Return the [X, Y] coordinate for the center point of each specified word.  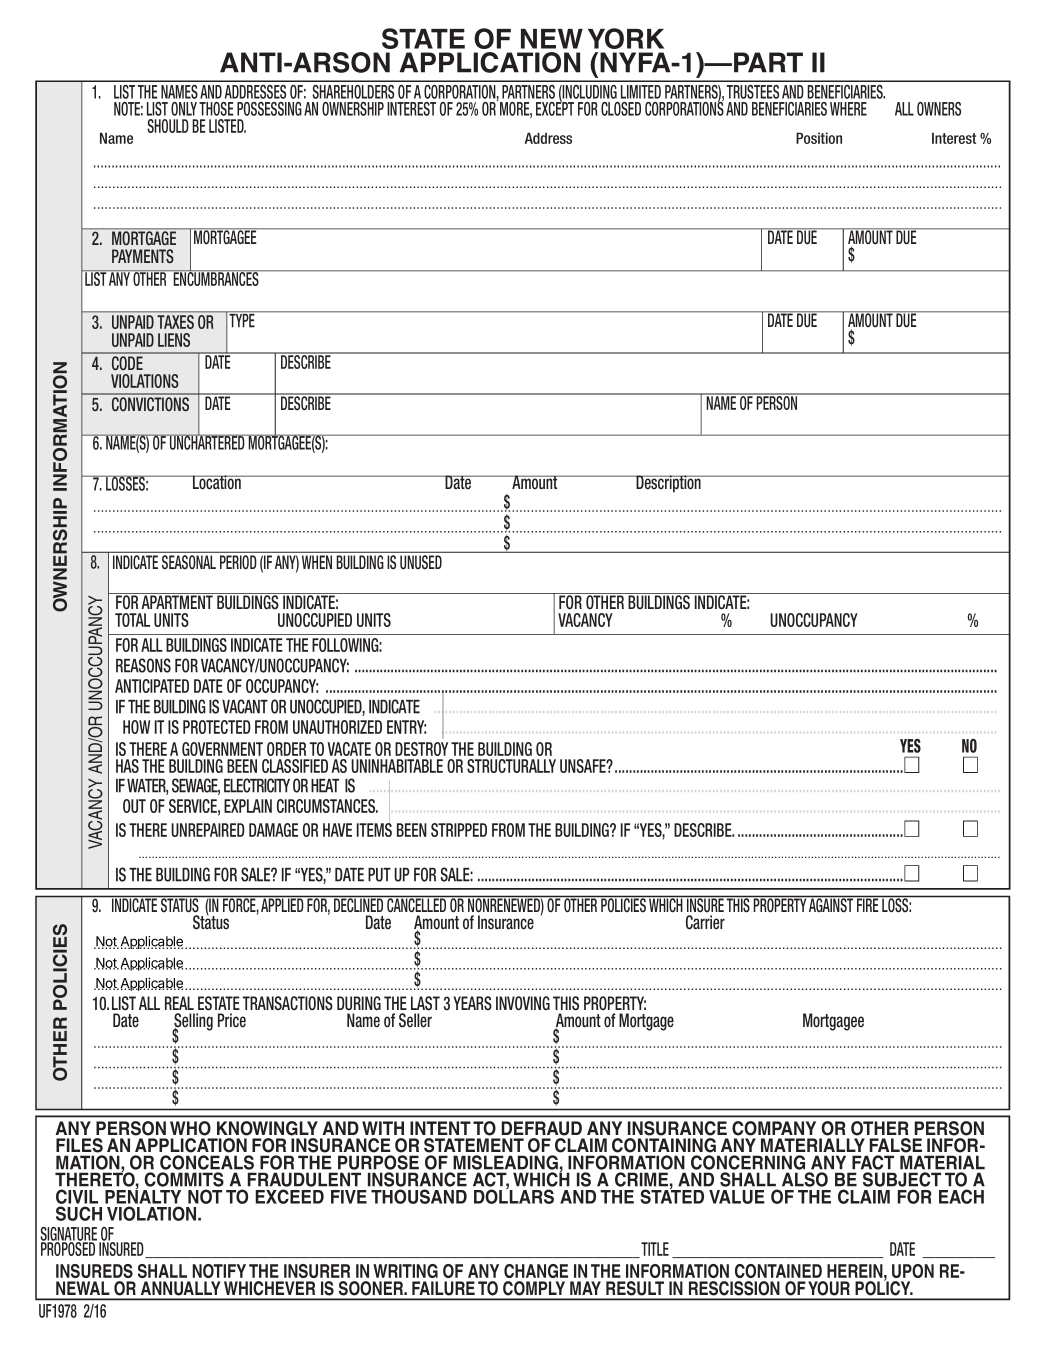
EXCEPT [555, 108]
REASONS [143, 665]
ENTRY [406, 727]
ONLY [184, 109]
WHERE [848, 109]
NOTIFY [219, 1271]
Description [668, 484]
